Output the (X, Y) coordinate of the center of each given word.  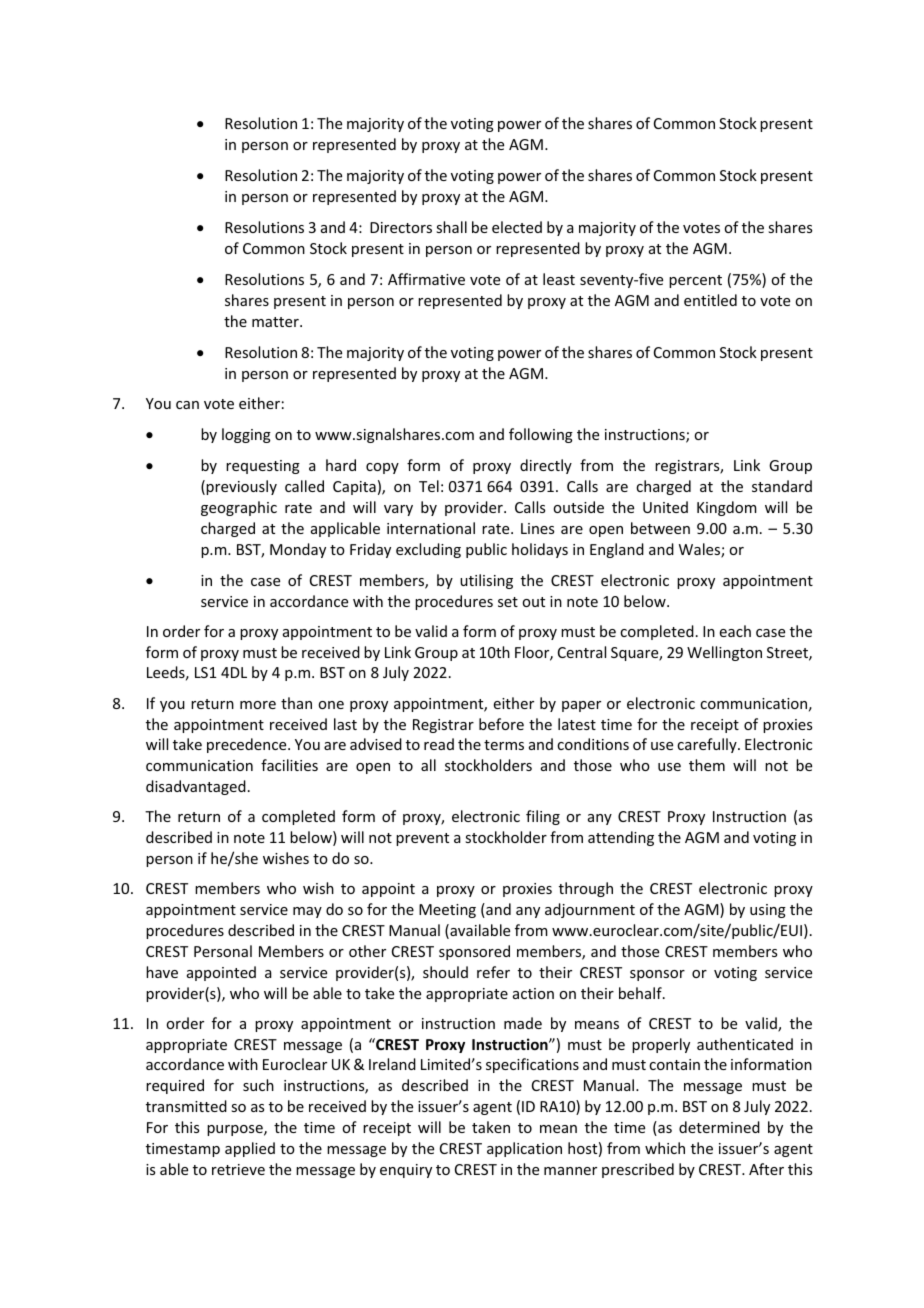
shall (451, 227)
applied (250, 1149)
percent (695, 281)
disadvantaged (196, 787)
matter (276, 322)
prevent (422, 839)
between (660, 528)
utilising (486, 581)
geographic (239, 508)
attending (621, 838)
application (524, 1149)
